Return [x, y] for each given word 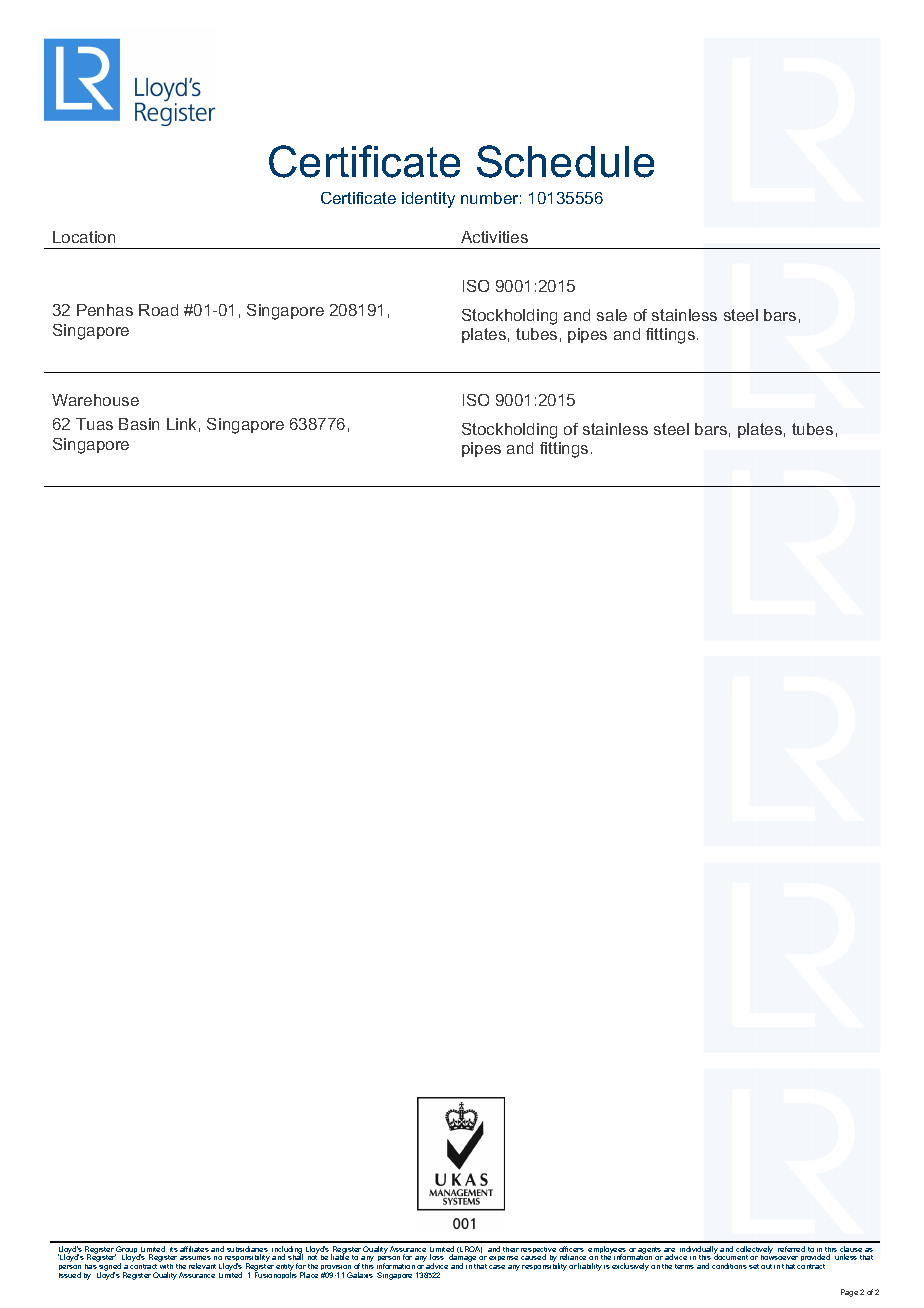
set [754, 1266]
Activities [494, 237]
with [166, 1266]
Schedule [565, 161]
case [497, 1267]
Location [84, 237]
